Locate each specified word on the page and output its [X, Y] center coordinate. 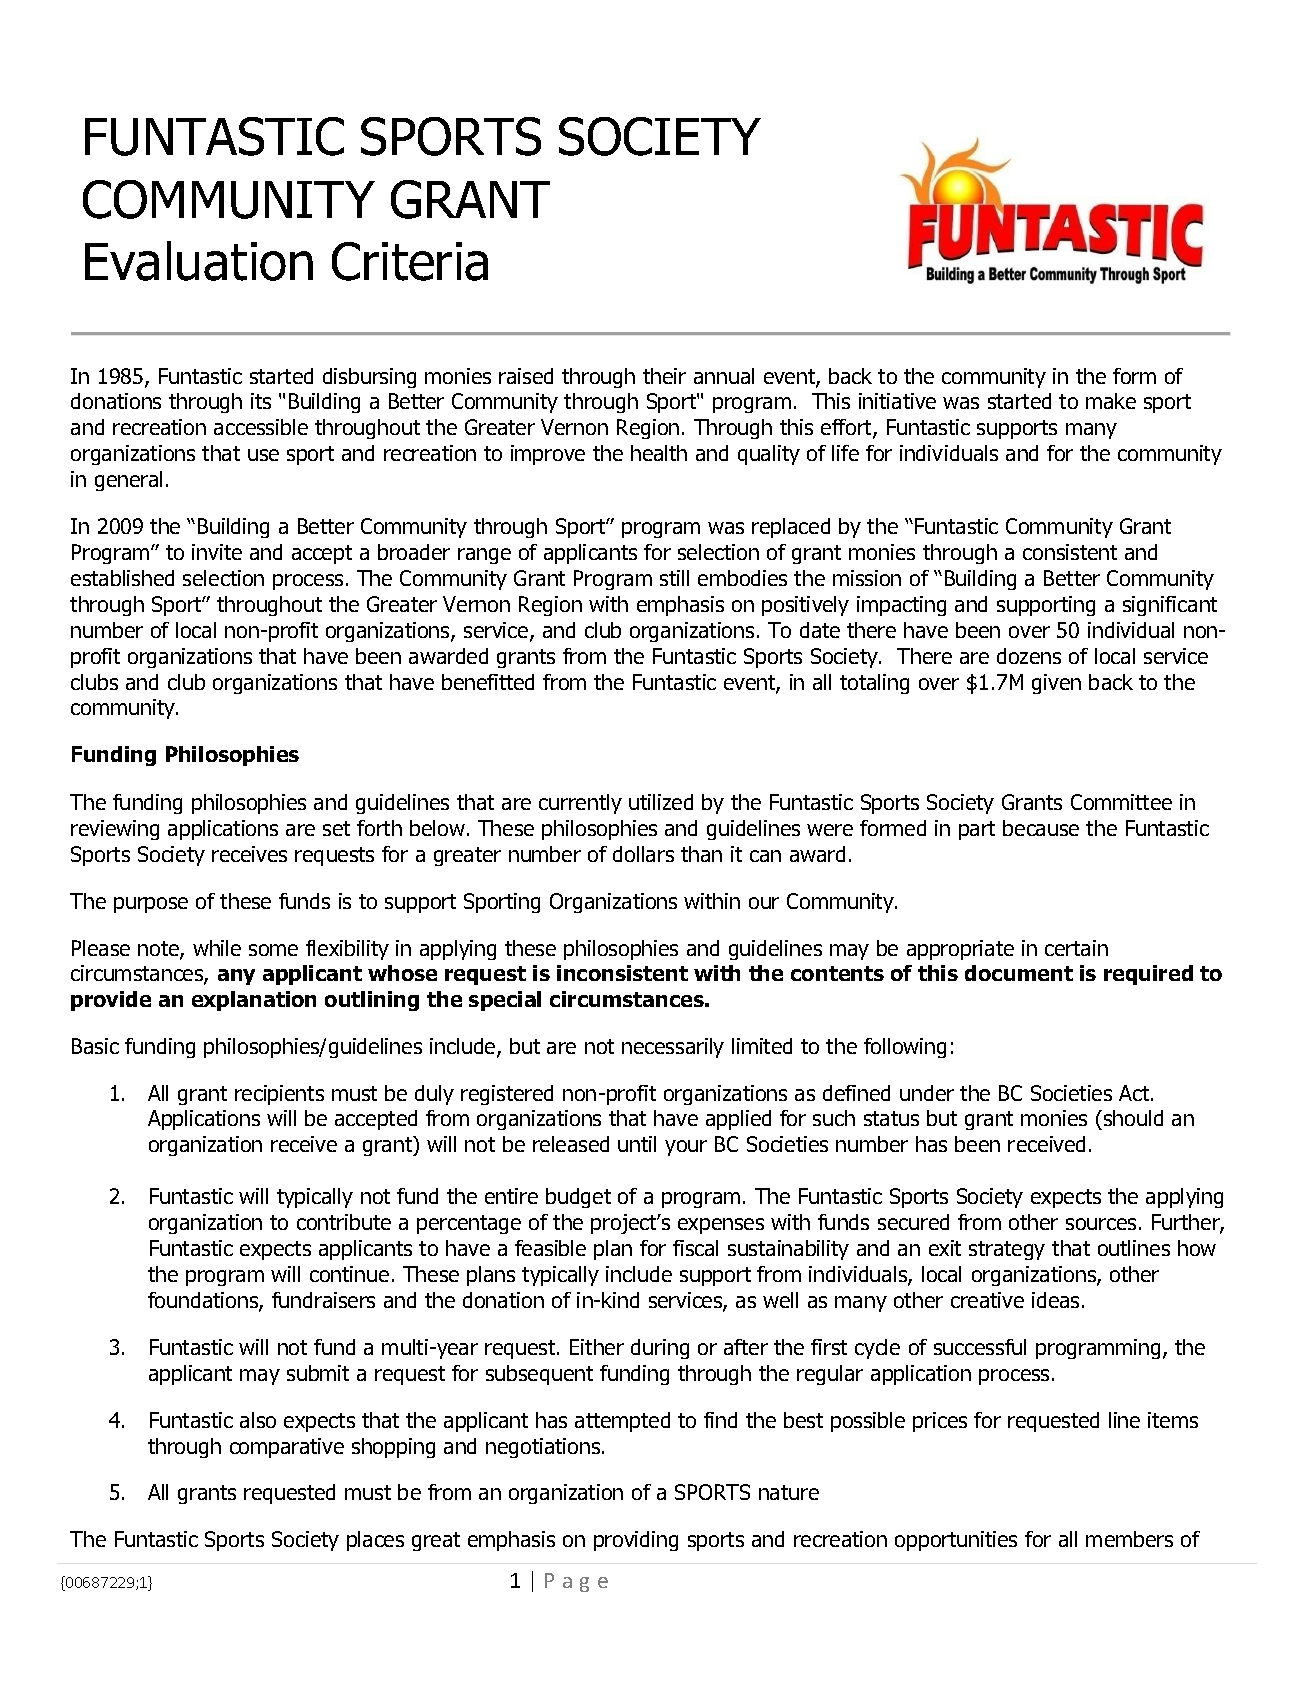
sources [1101, 1224]
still [674, 578]
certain [1076, 948]
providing [636, 1541]
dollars [643, 854]
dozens [1029, 656]
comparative [287, 1448]
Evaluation [199, 261]
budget [578, 1198]
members [1129, 1539]
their [664, 376]
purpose [151, 905]
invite [217, 552]
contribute [344, 1222]
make [1111, 401]
